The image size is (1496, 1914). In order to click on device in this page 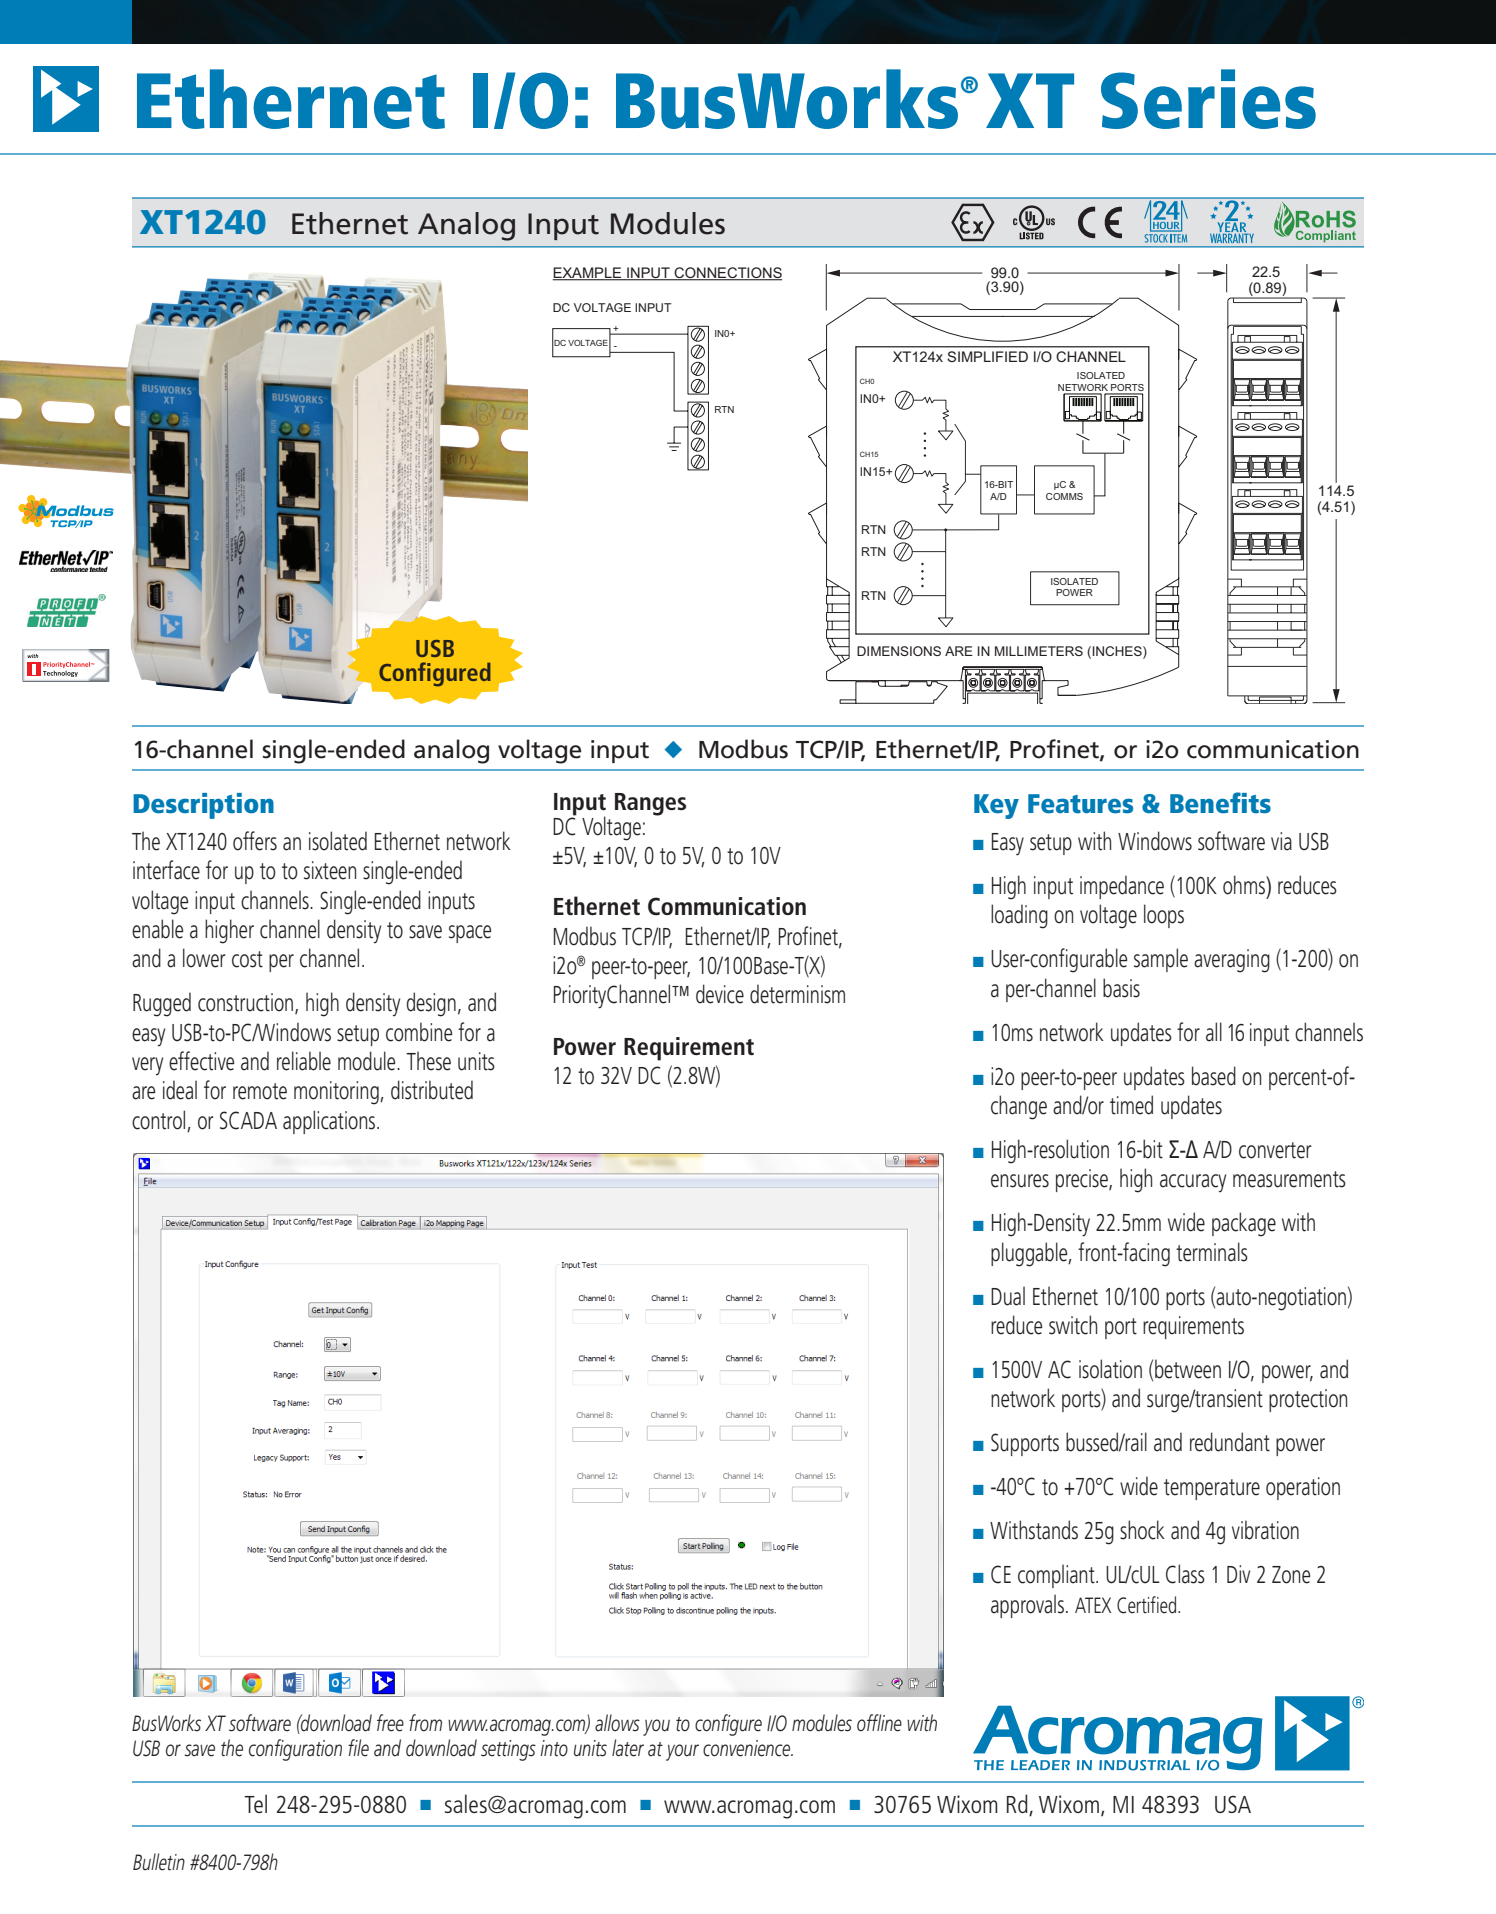, I will do `click(720, 994)`.
